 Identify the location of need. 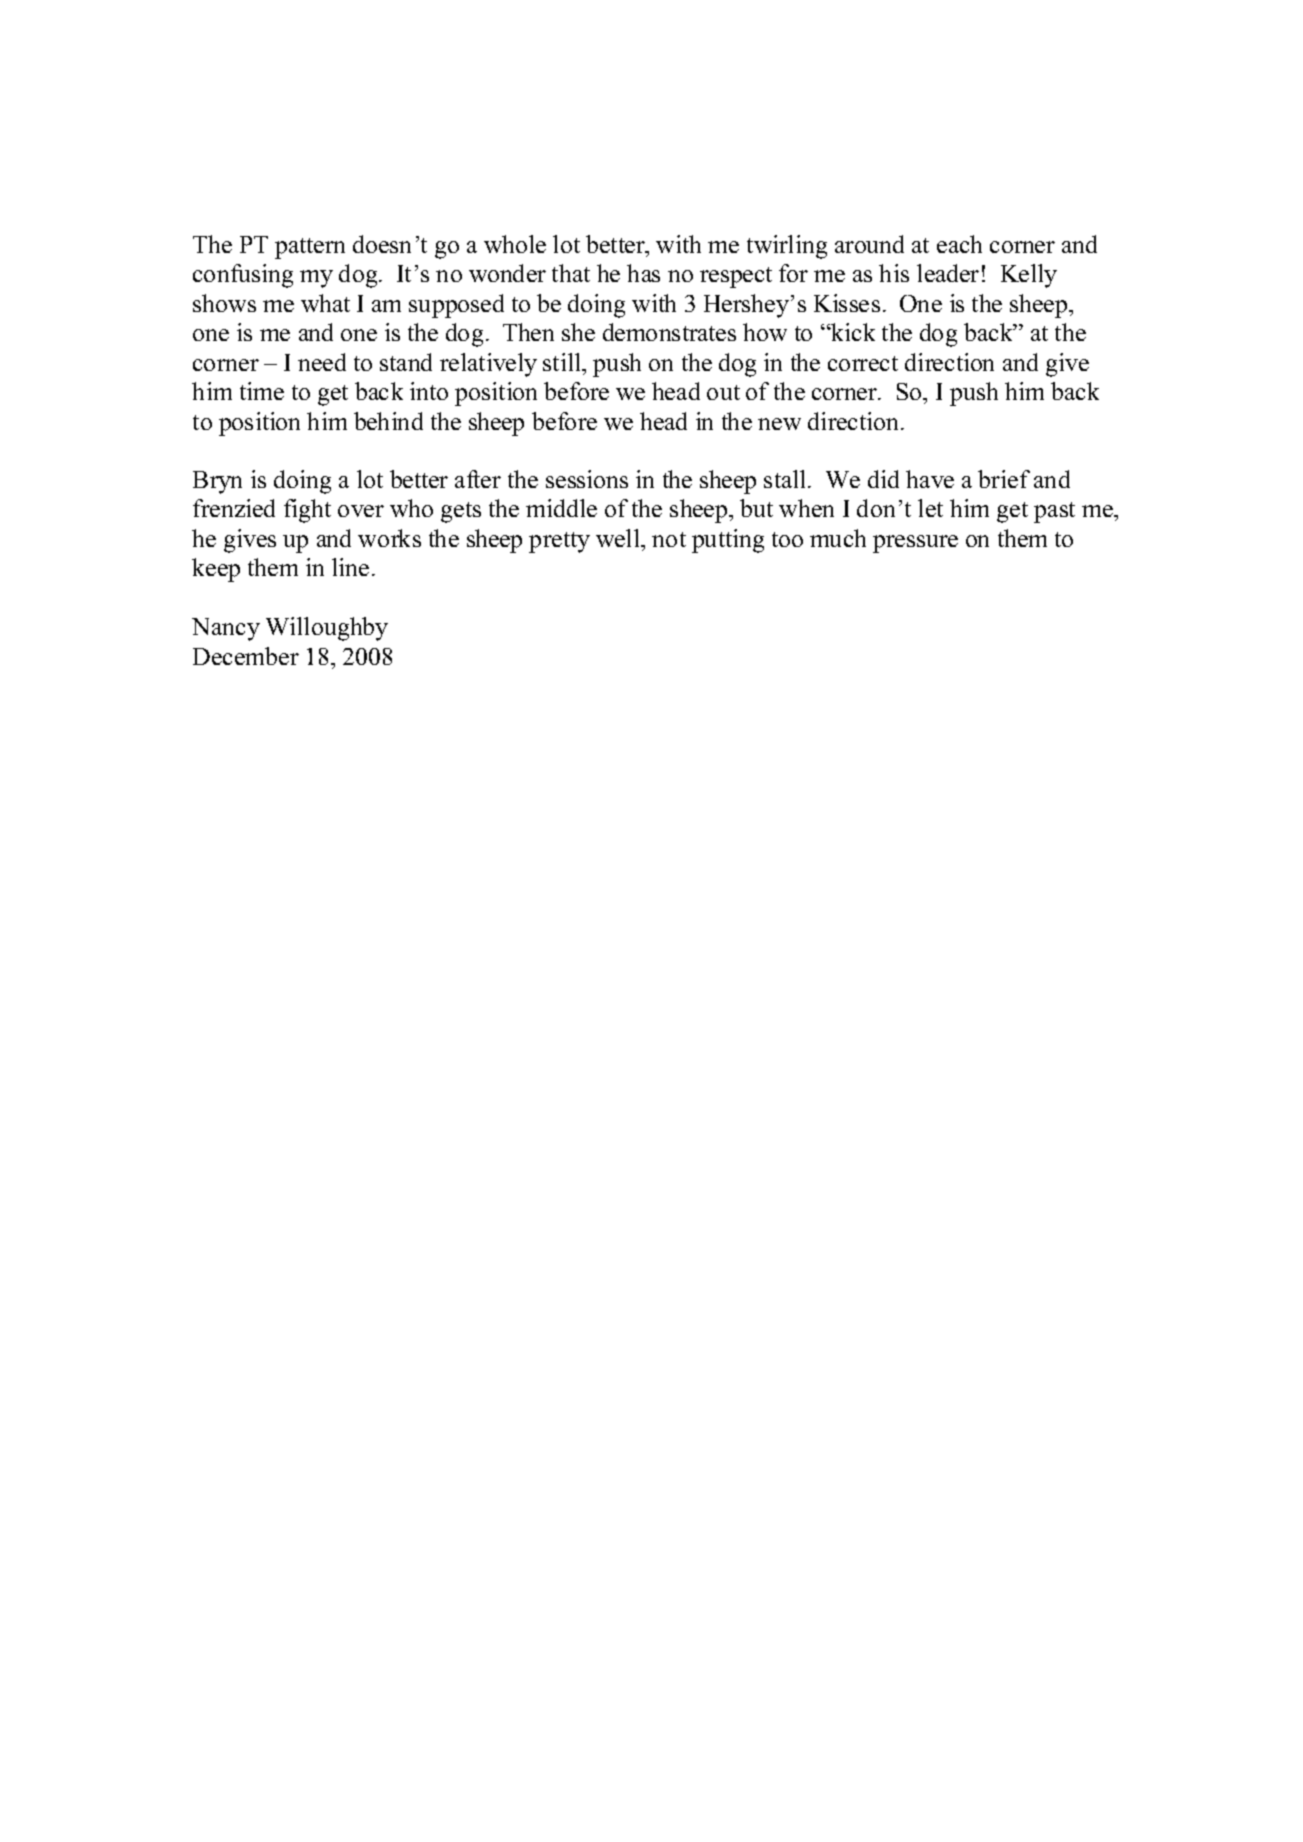
(322, 362).
